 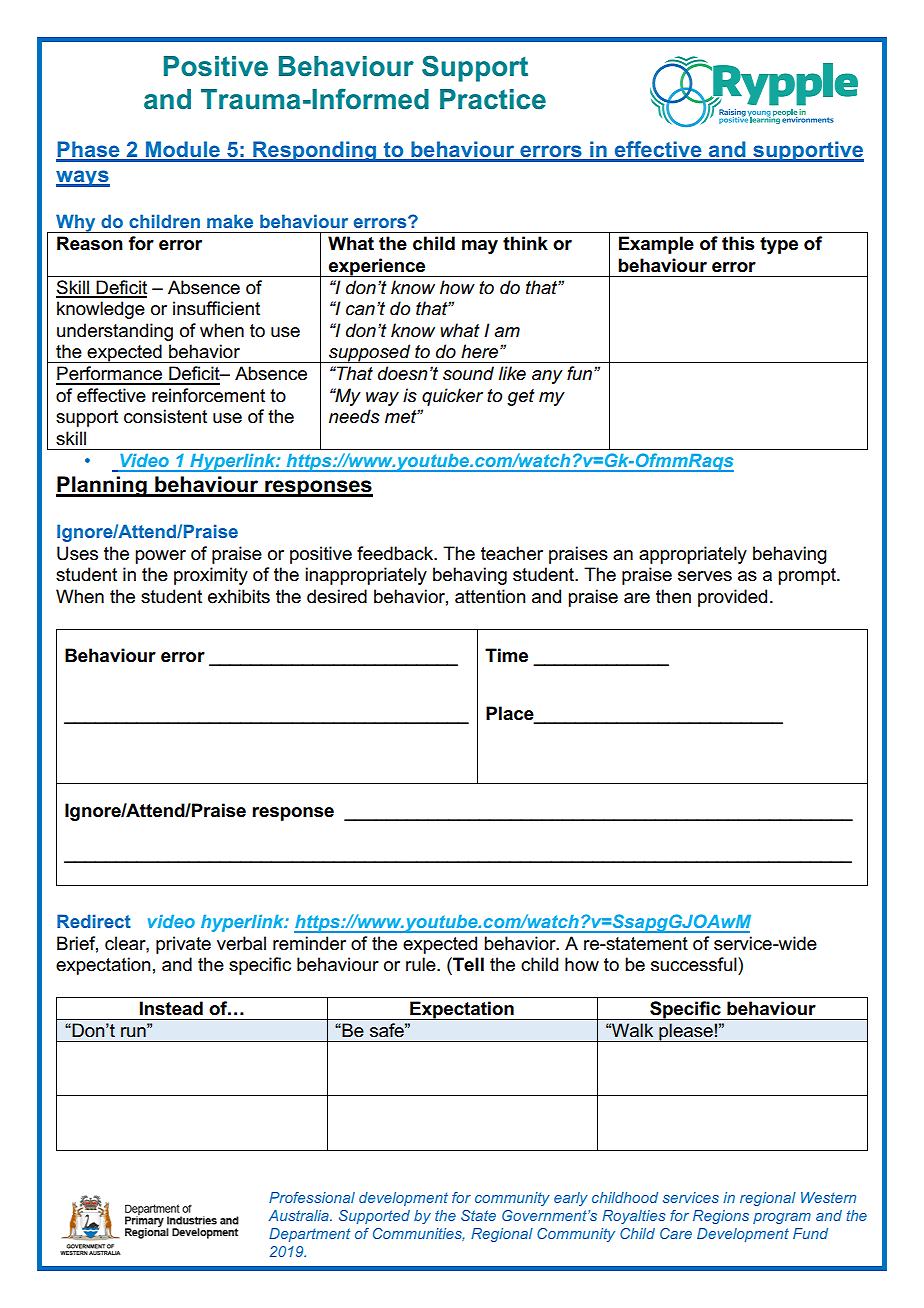 What do you see at coordinates (547, 377) in the page?
I see `any` at bounding box center [547, 377].
